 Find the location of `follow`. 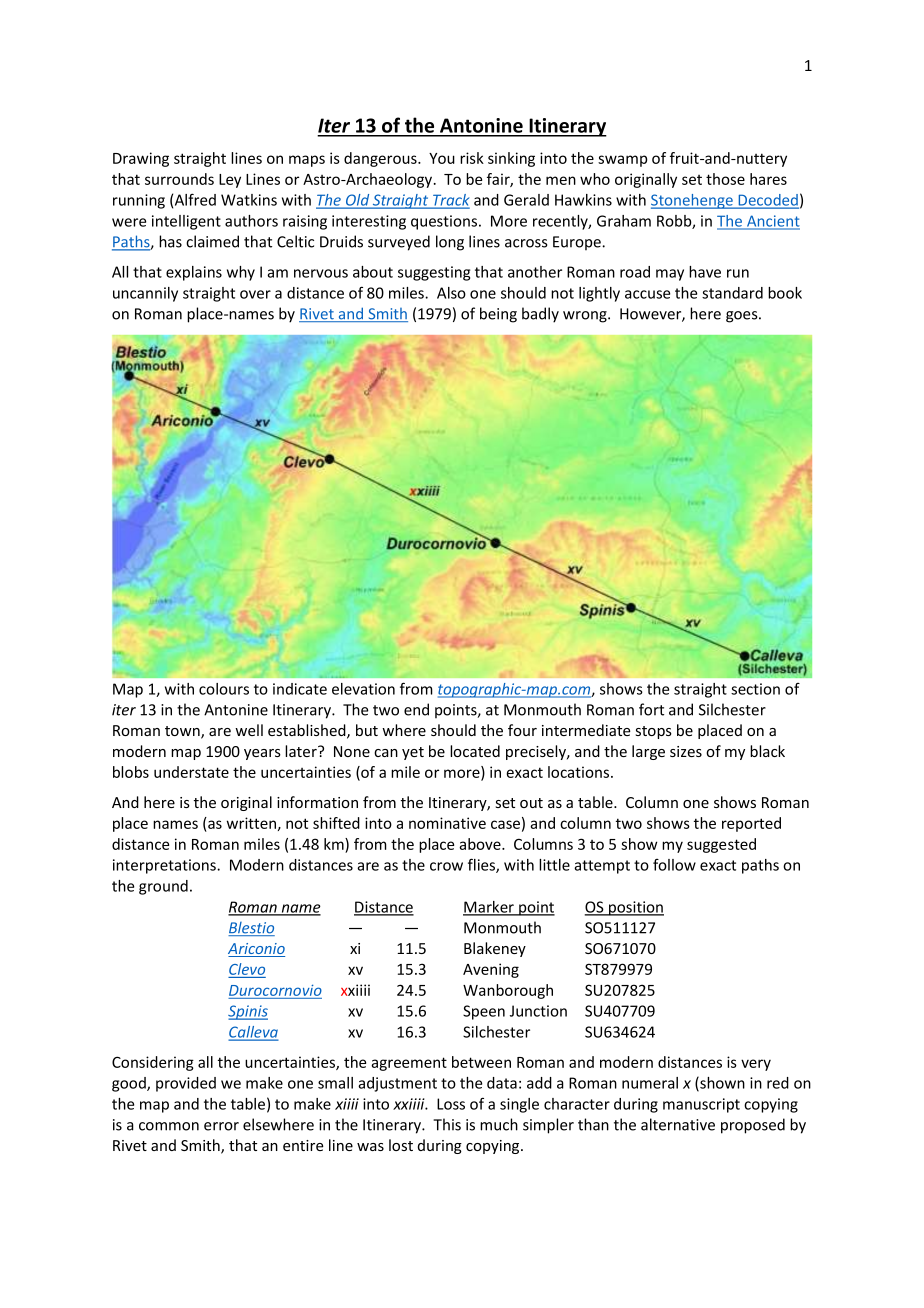

follow is located at coordinates (674, 865).
